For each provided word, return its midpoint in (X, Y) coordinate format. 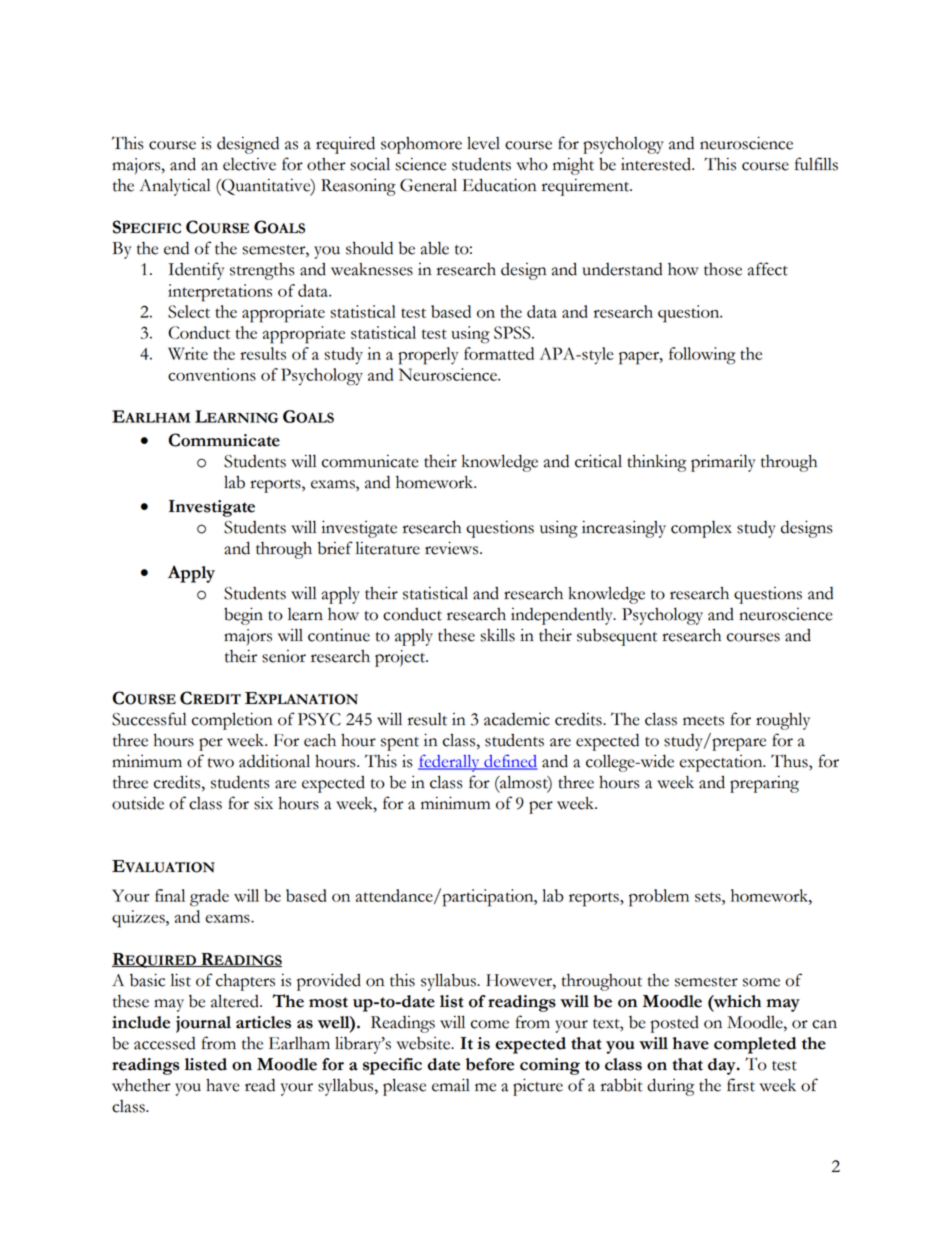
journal (203, 1024)
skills (497, 635)
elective (249, 164)
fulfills (816, 164)
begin (243, 616)
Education (499, 185)
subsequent (617, 637)
